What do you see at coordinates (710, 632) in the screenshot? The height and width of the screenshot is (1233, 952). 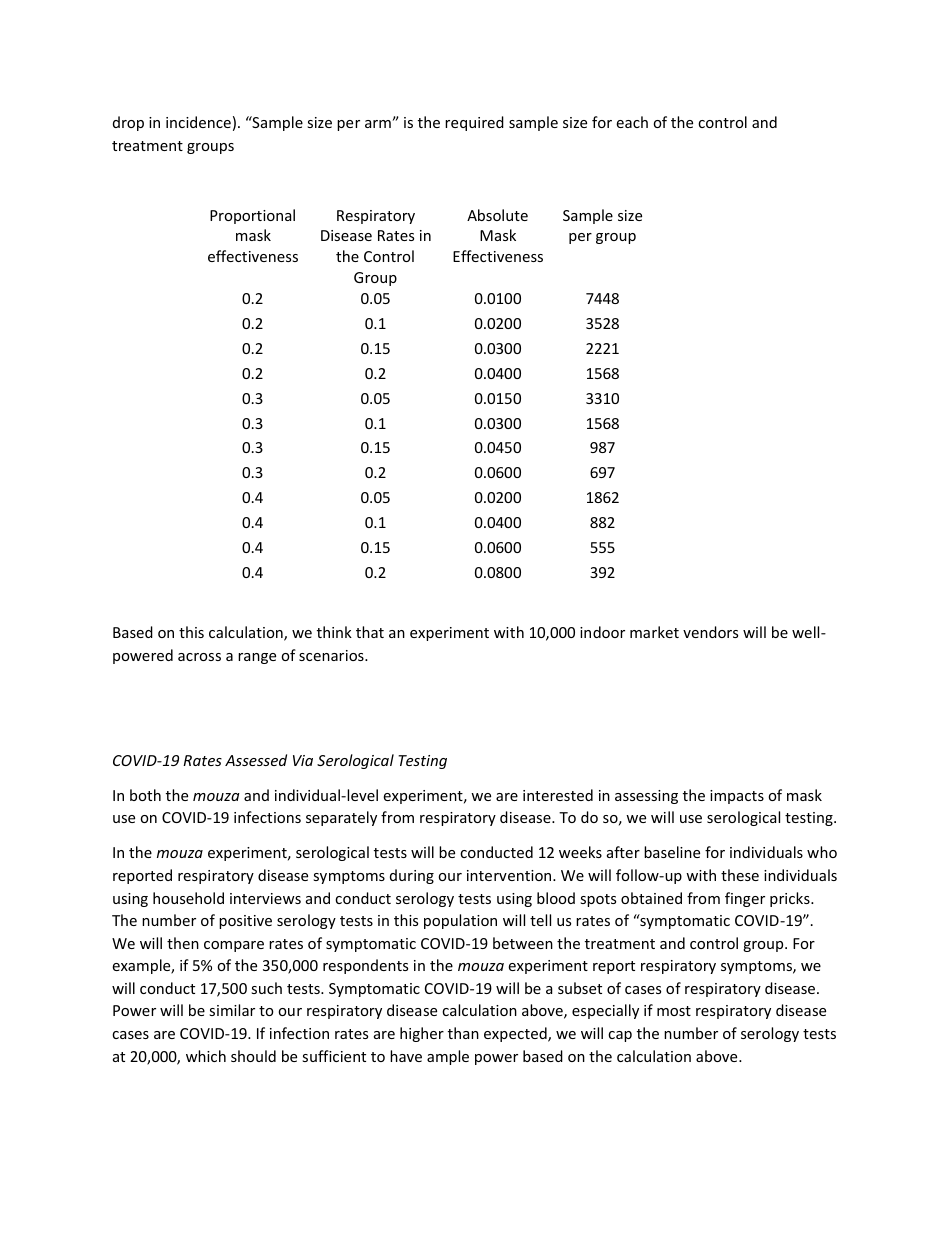 I see `vendors` at bounding box center [710, 632].
